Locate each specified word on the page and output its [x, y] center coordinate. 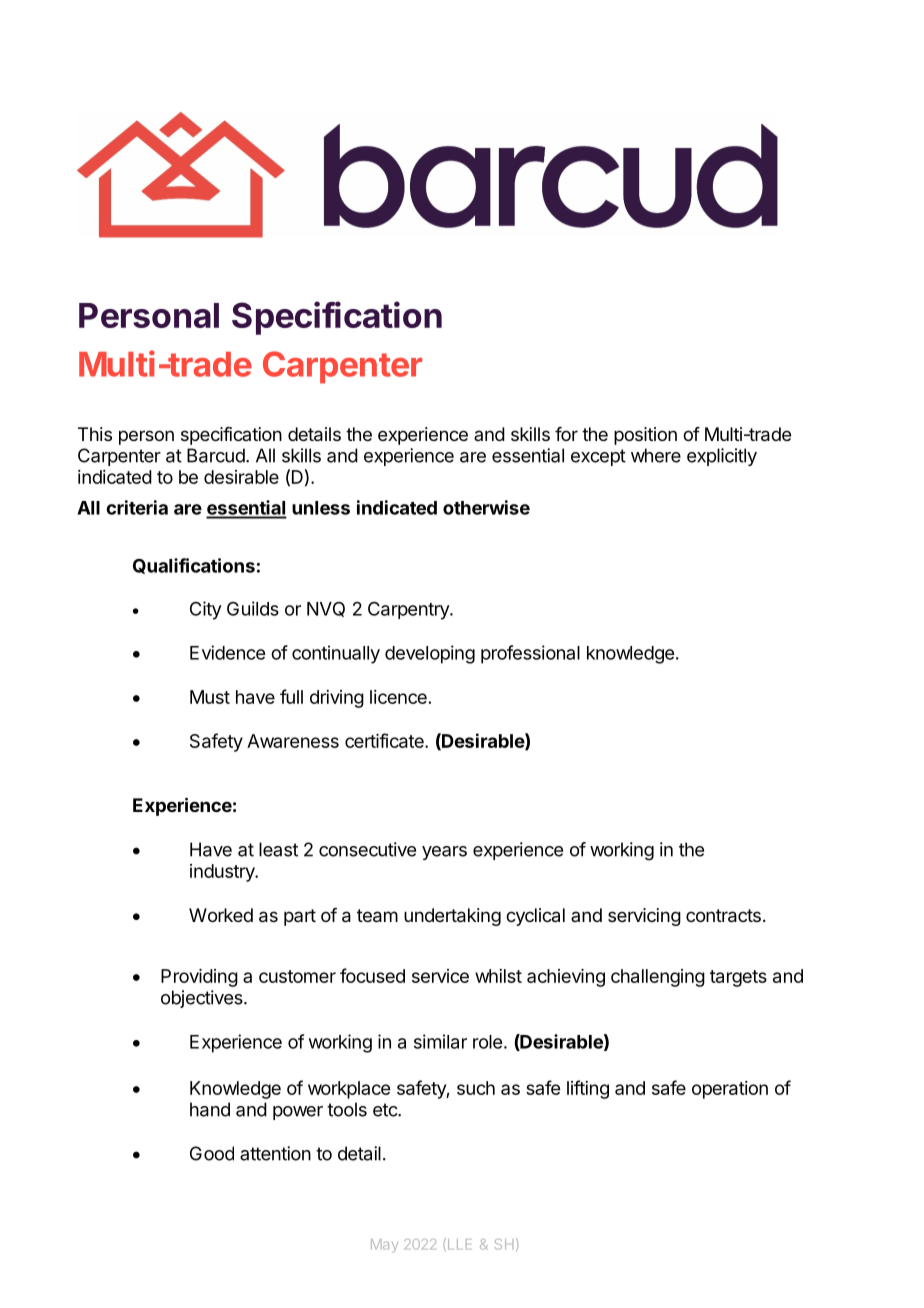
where [656, 455]
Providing [199, 978]
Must [210, 697]
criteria [137, 507]
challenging [658, 978]
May [384, 1246]
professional [530, 654]
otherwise [486, 507]
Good [212, 1153]
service [440, 976]
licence [398, 697]
